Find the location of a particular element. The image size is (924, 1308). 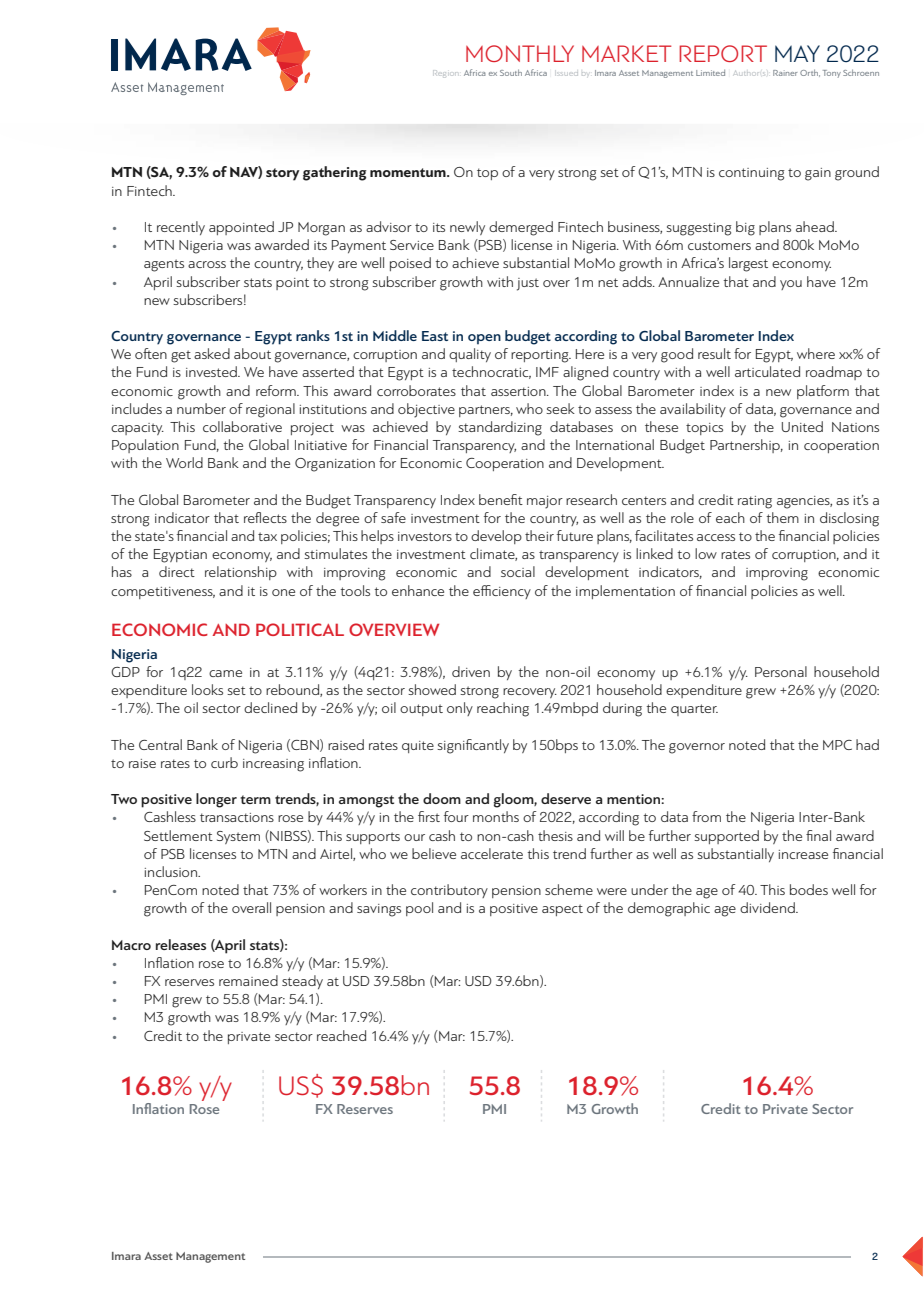

story is located at coordinates (283, 174).
